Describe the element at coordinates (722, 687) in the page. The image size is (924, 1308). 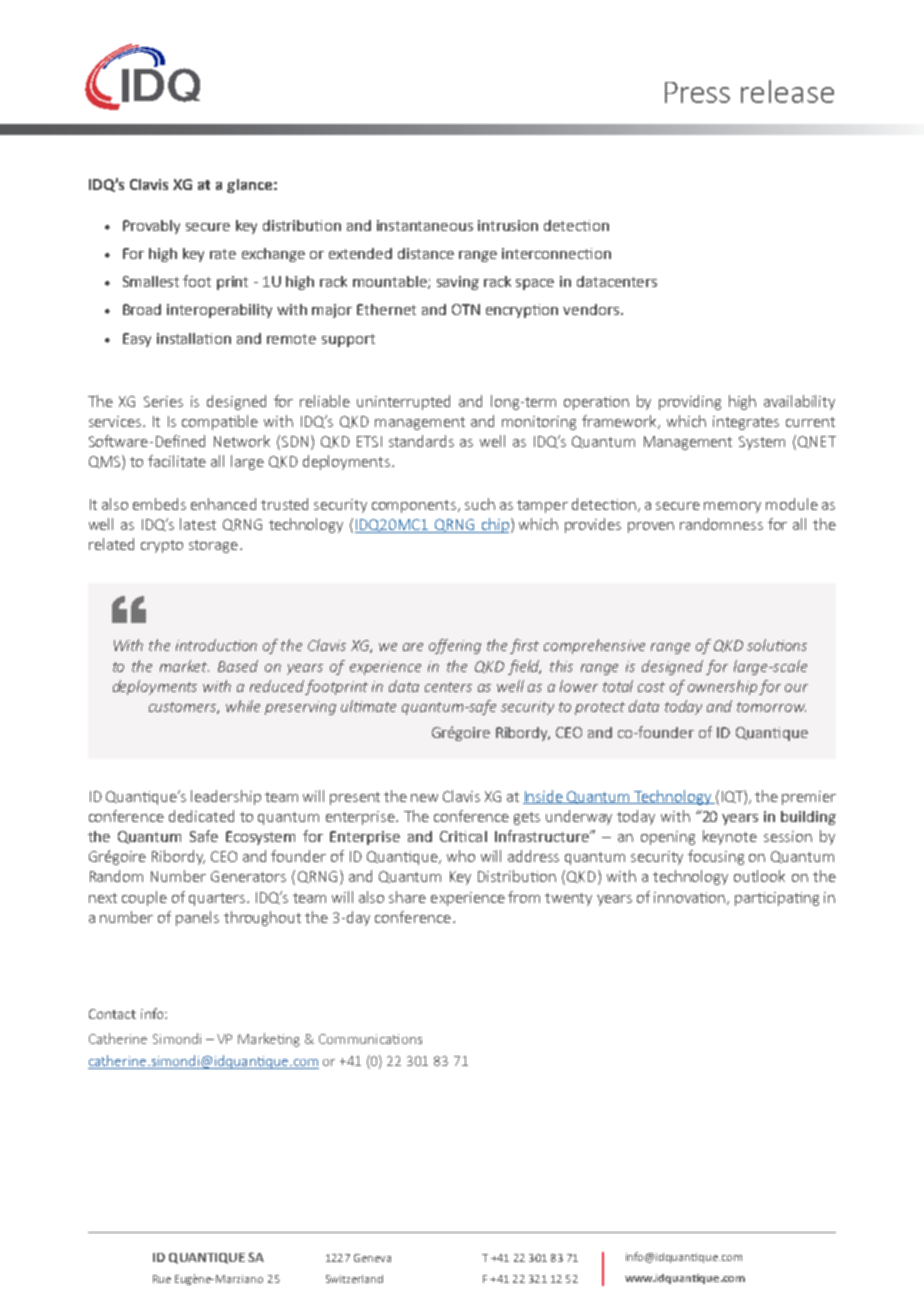
I see `ownership` at that location.
